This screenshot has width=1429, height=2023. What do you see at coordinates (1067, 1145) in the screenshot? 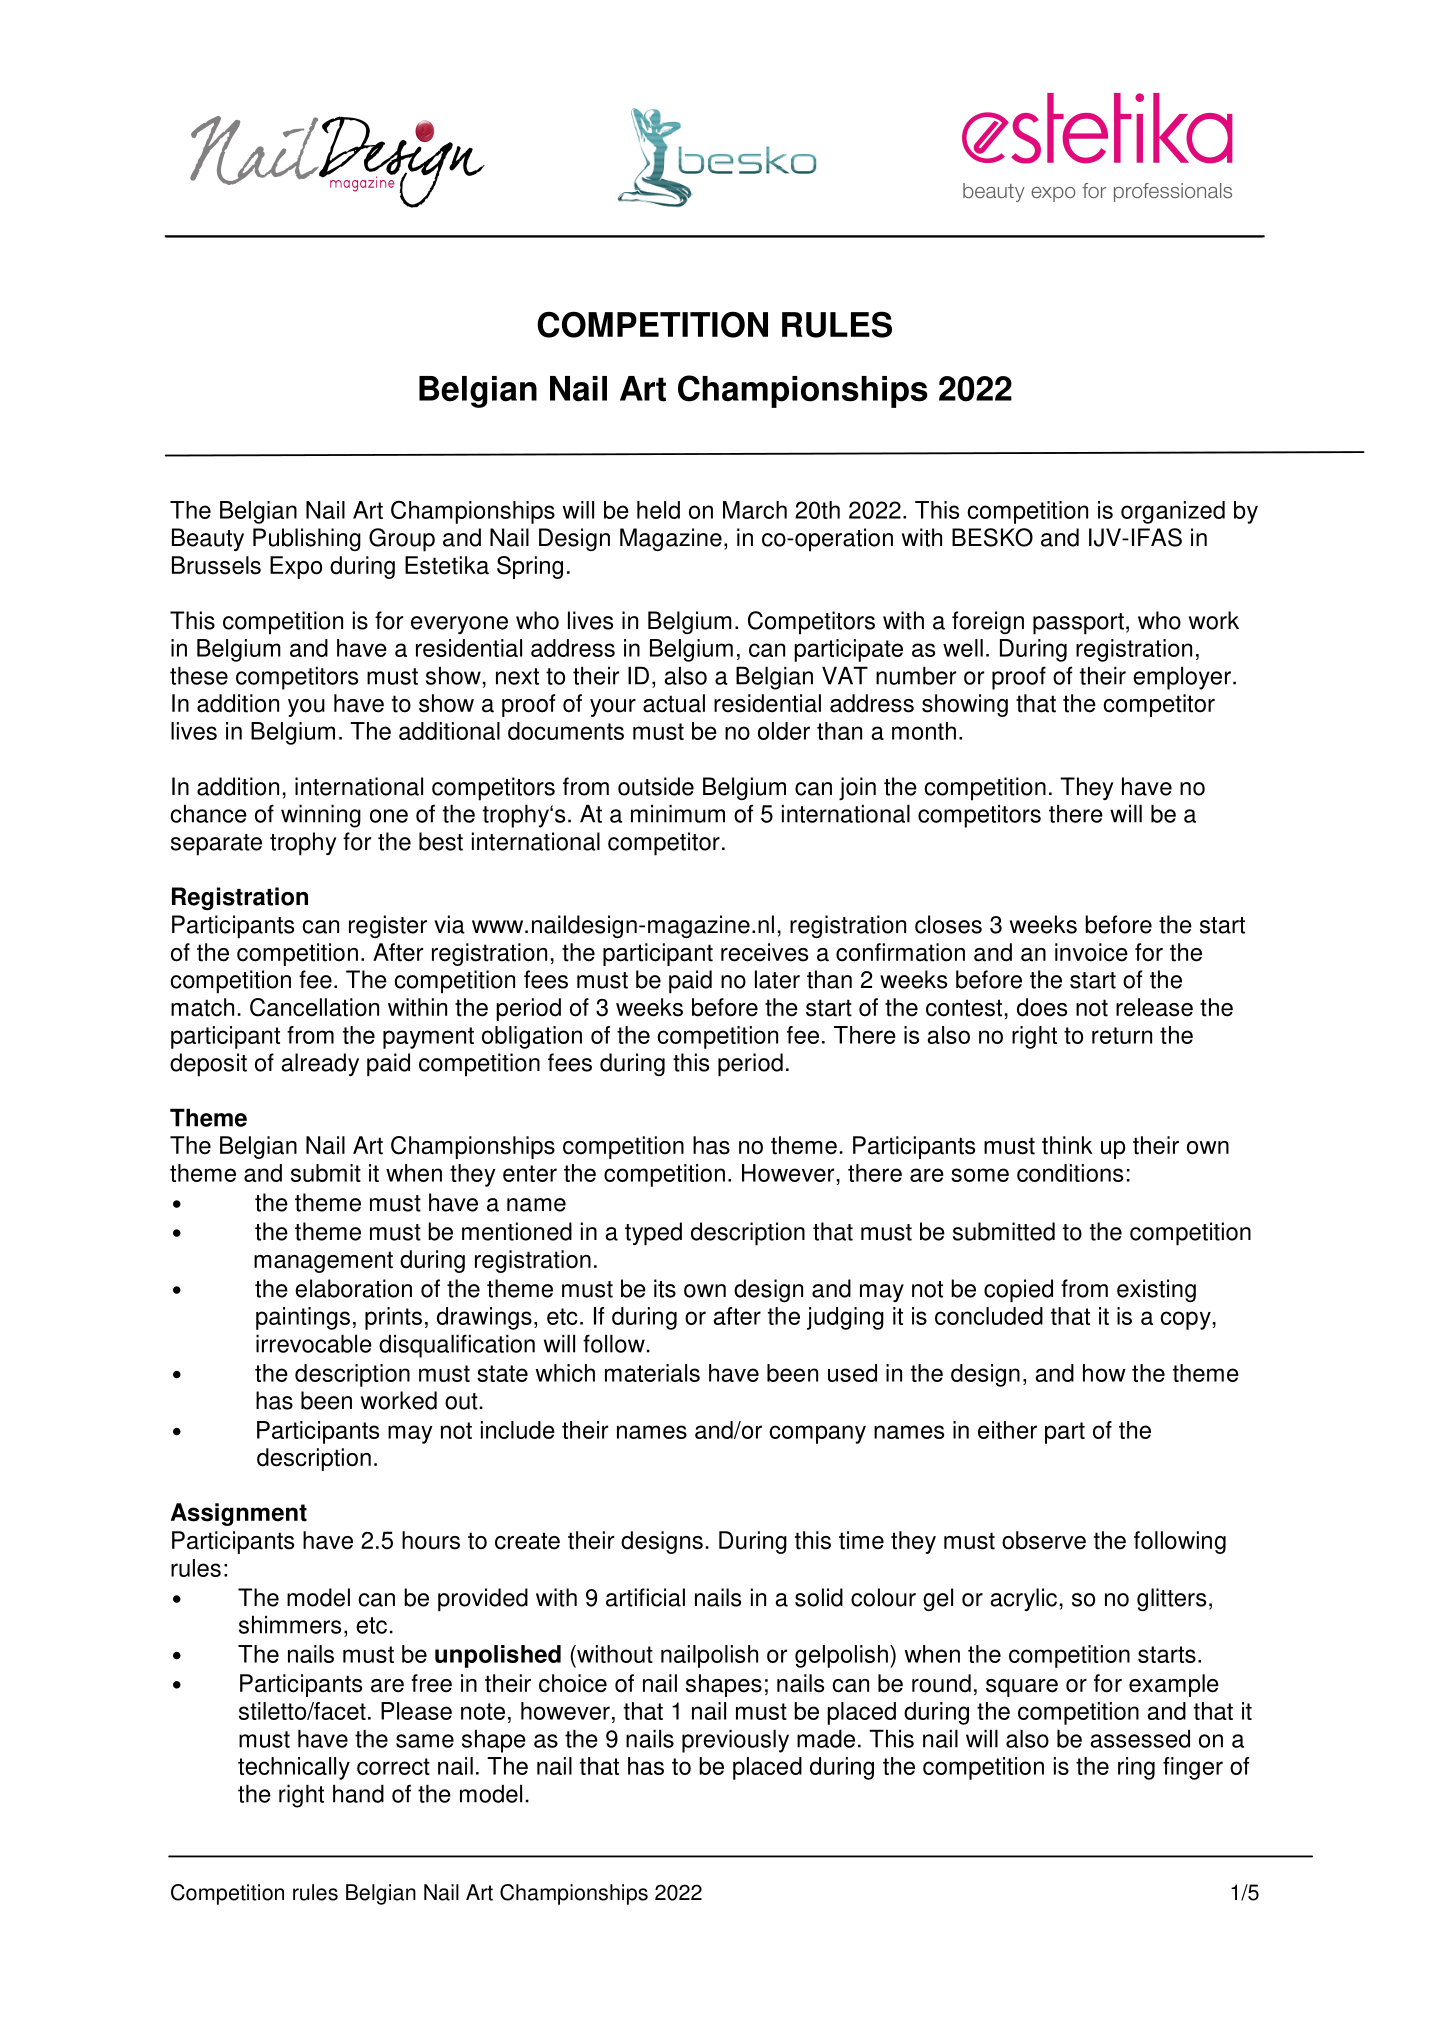
I see `think` at bounding box center [1067, 1145].
